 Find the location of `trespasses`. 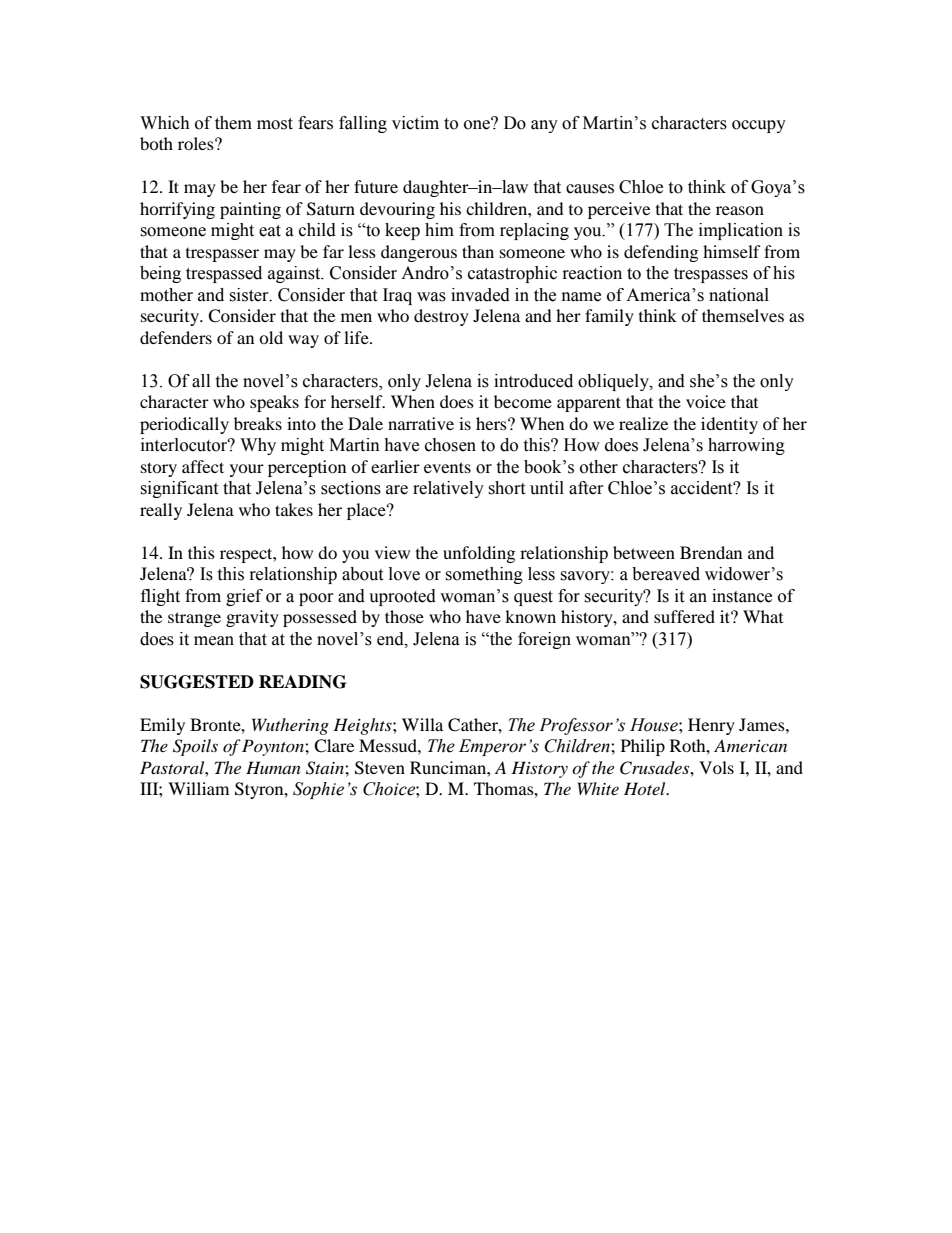

trespasses is located at coordinates (711, 275).
